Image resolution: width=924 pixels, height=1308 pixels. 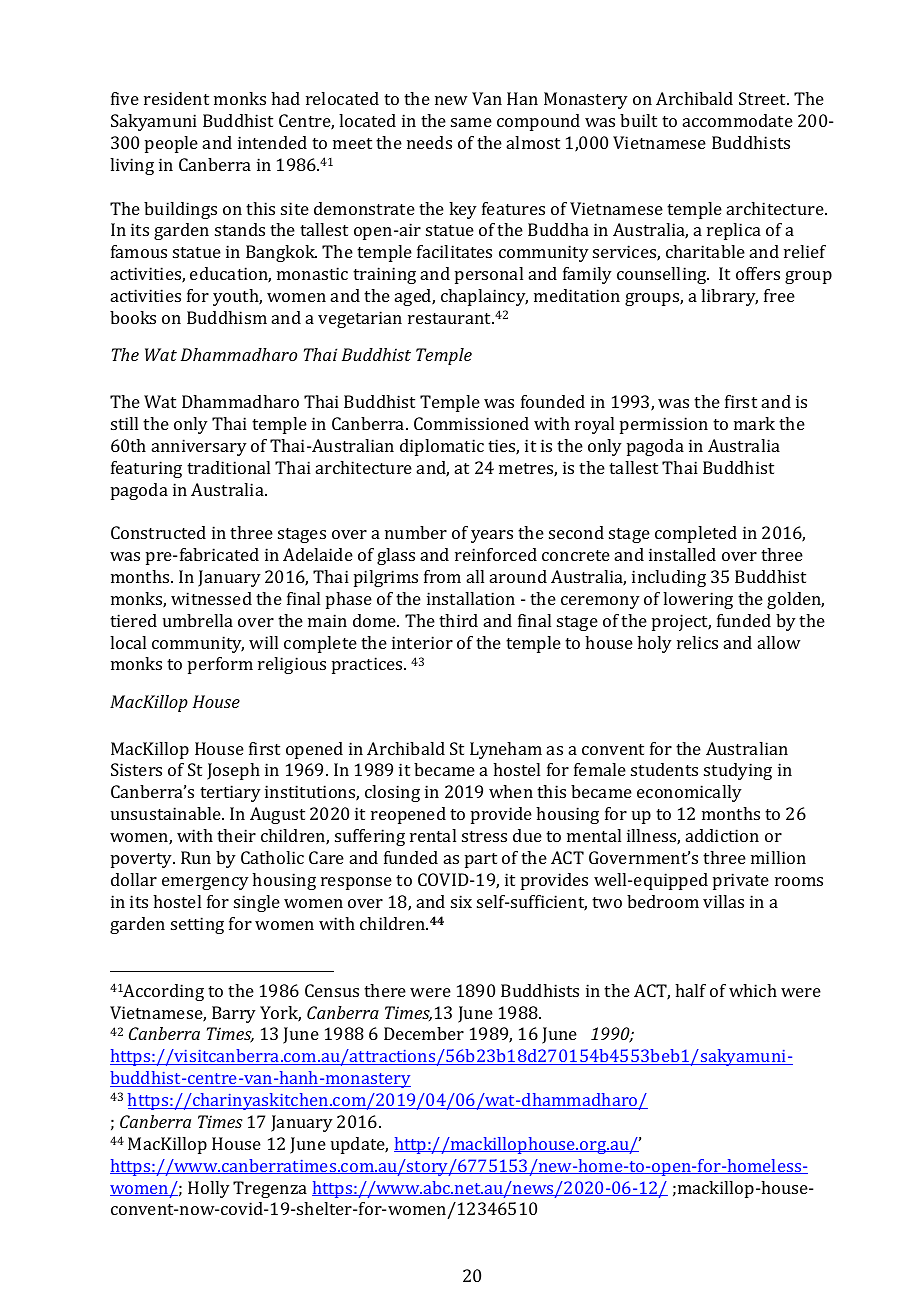 What do you see at coordinates (753, 990) in the screenshot?
I see `which` at bounding box center [753, 990].
